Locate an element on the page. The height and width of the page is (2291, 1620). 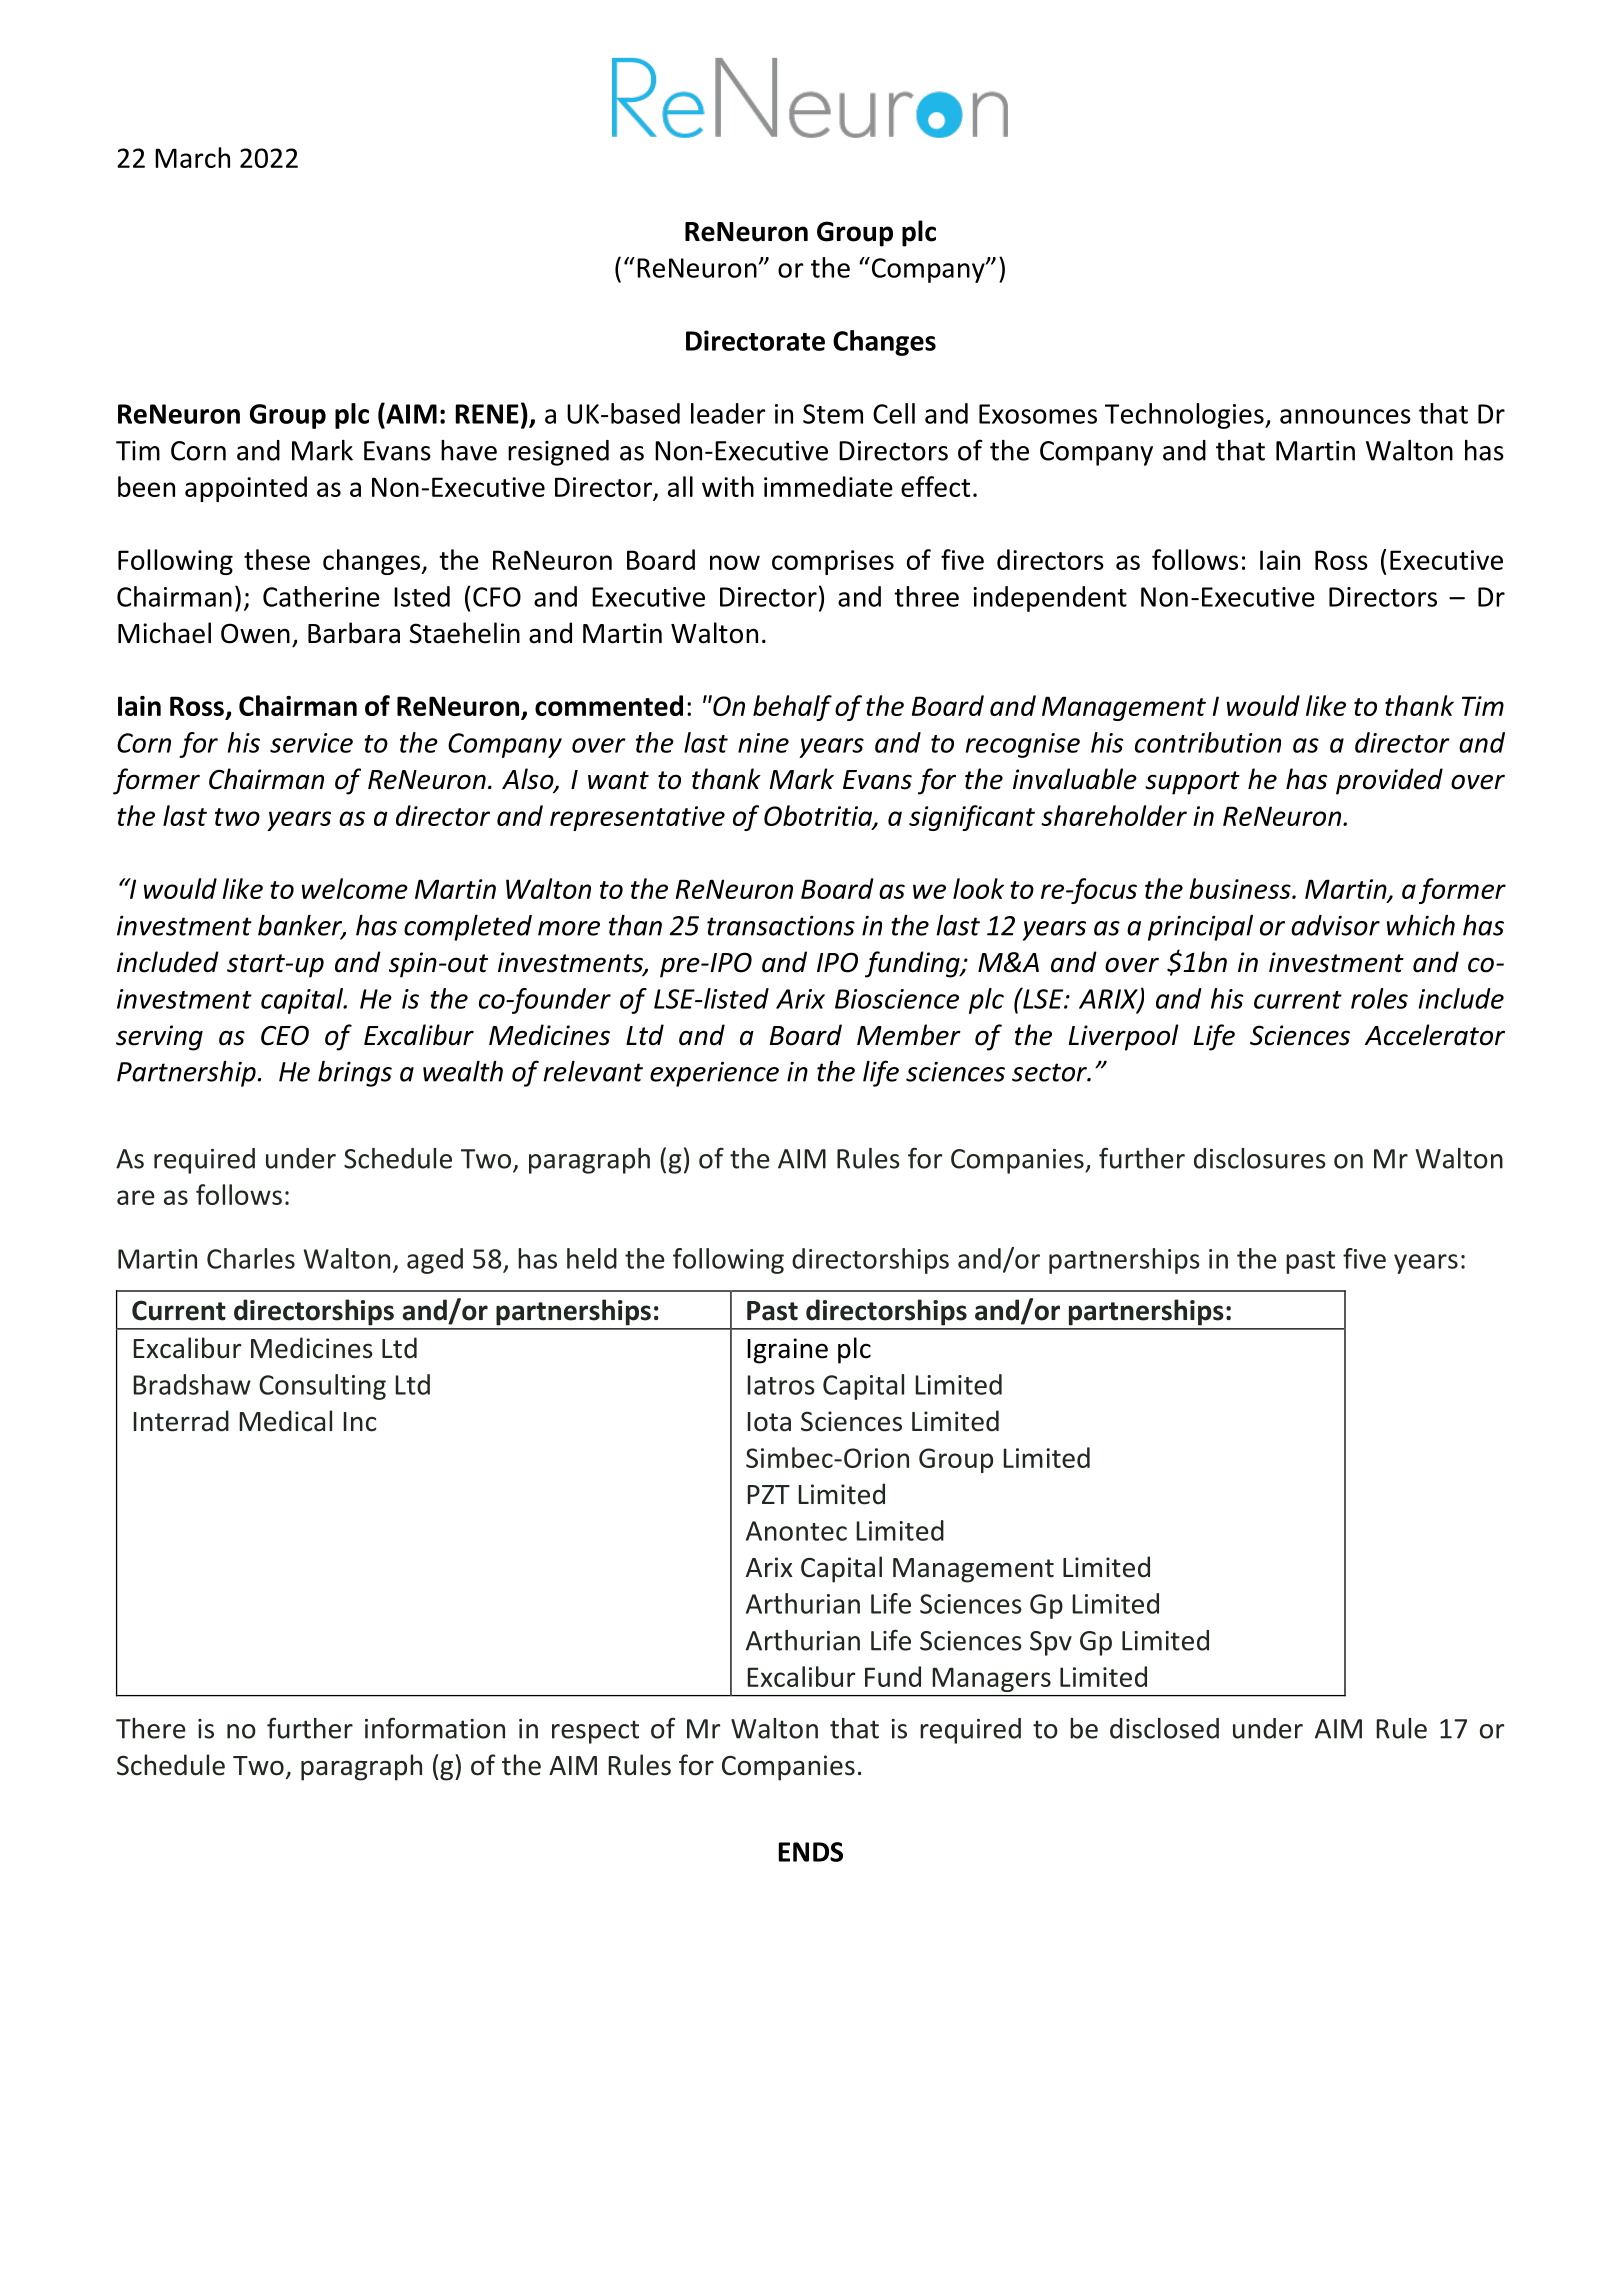
Catherine is located at coordinates (321, 596).
